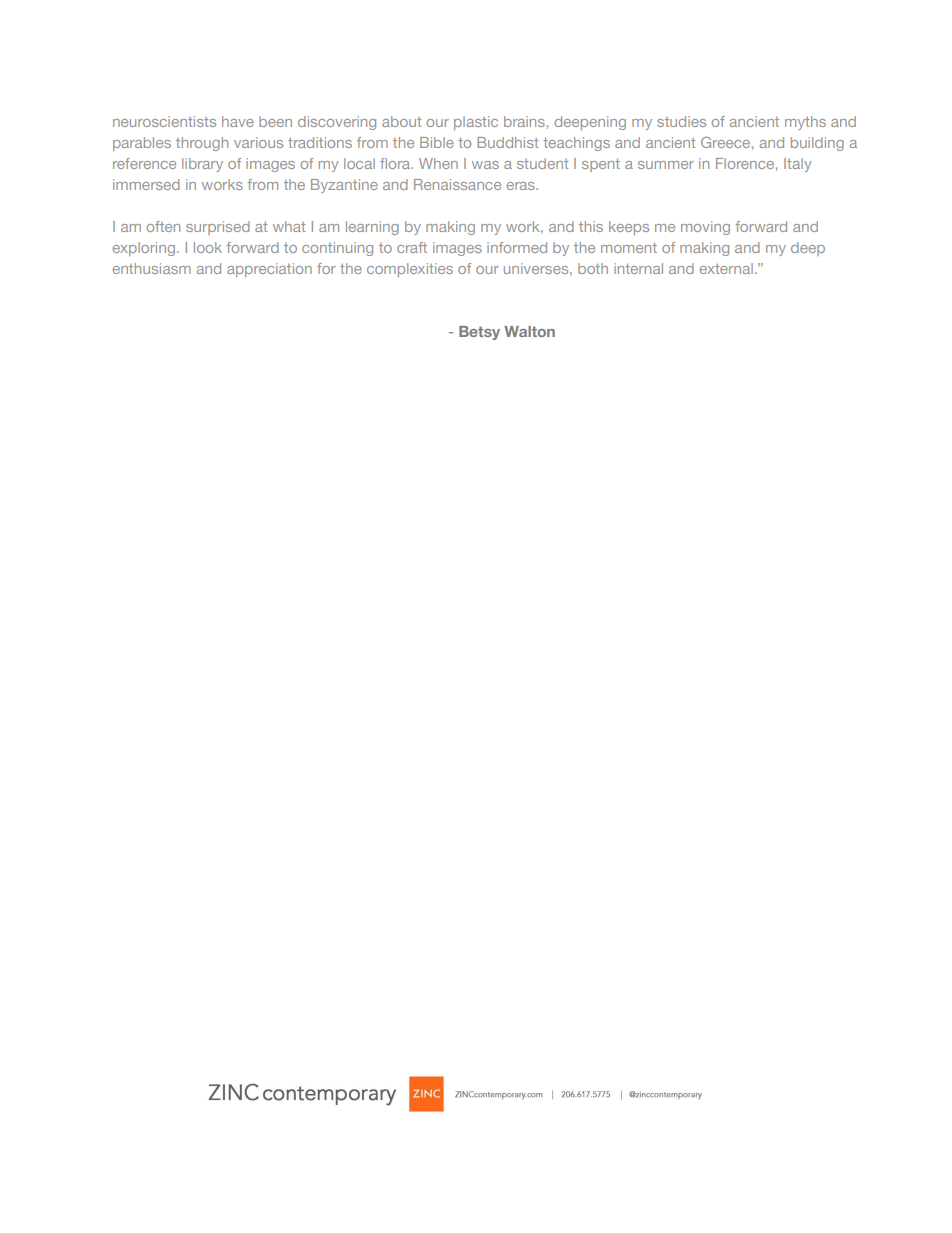 The image size is (952, 1233). What do you see at coordinates (479, 333) in the screenshot?
I see `Betsy` at bounding box center [479, 333].
